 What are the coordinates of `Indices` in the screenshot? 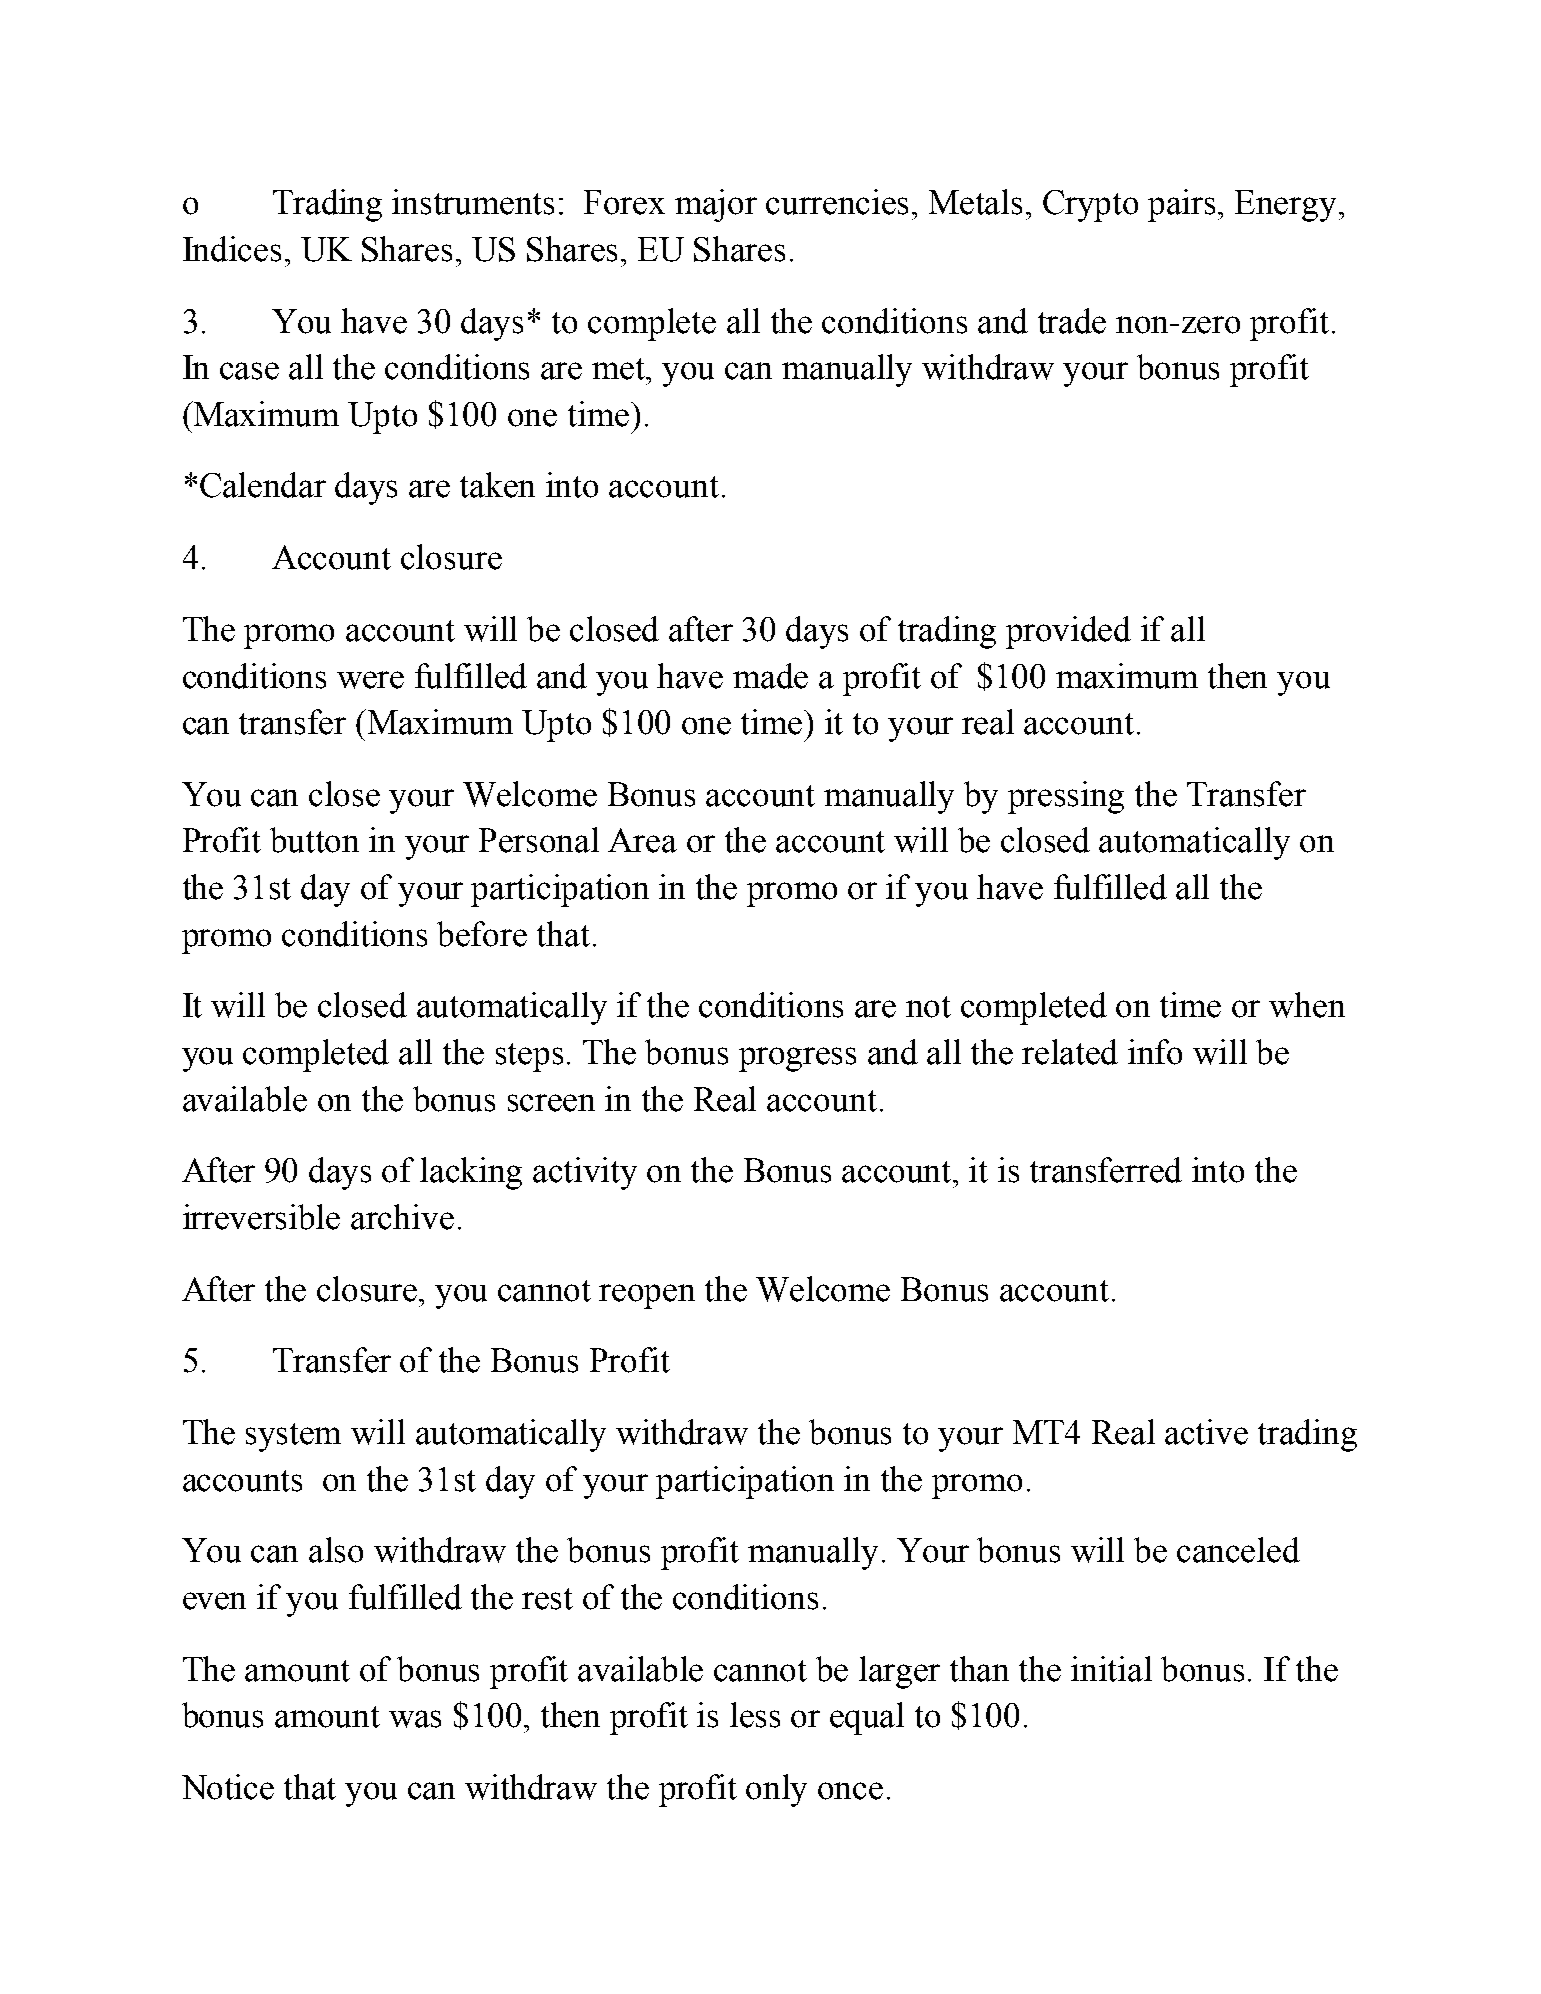 It's located at (232, 249).
